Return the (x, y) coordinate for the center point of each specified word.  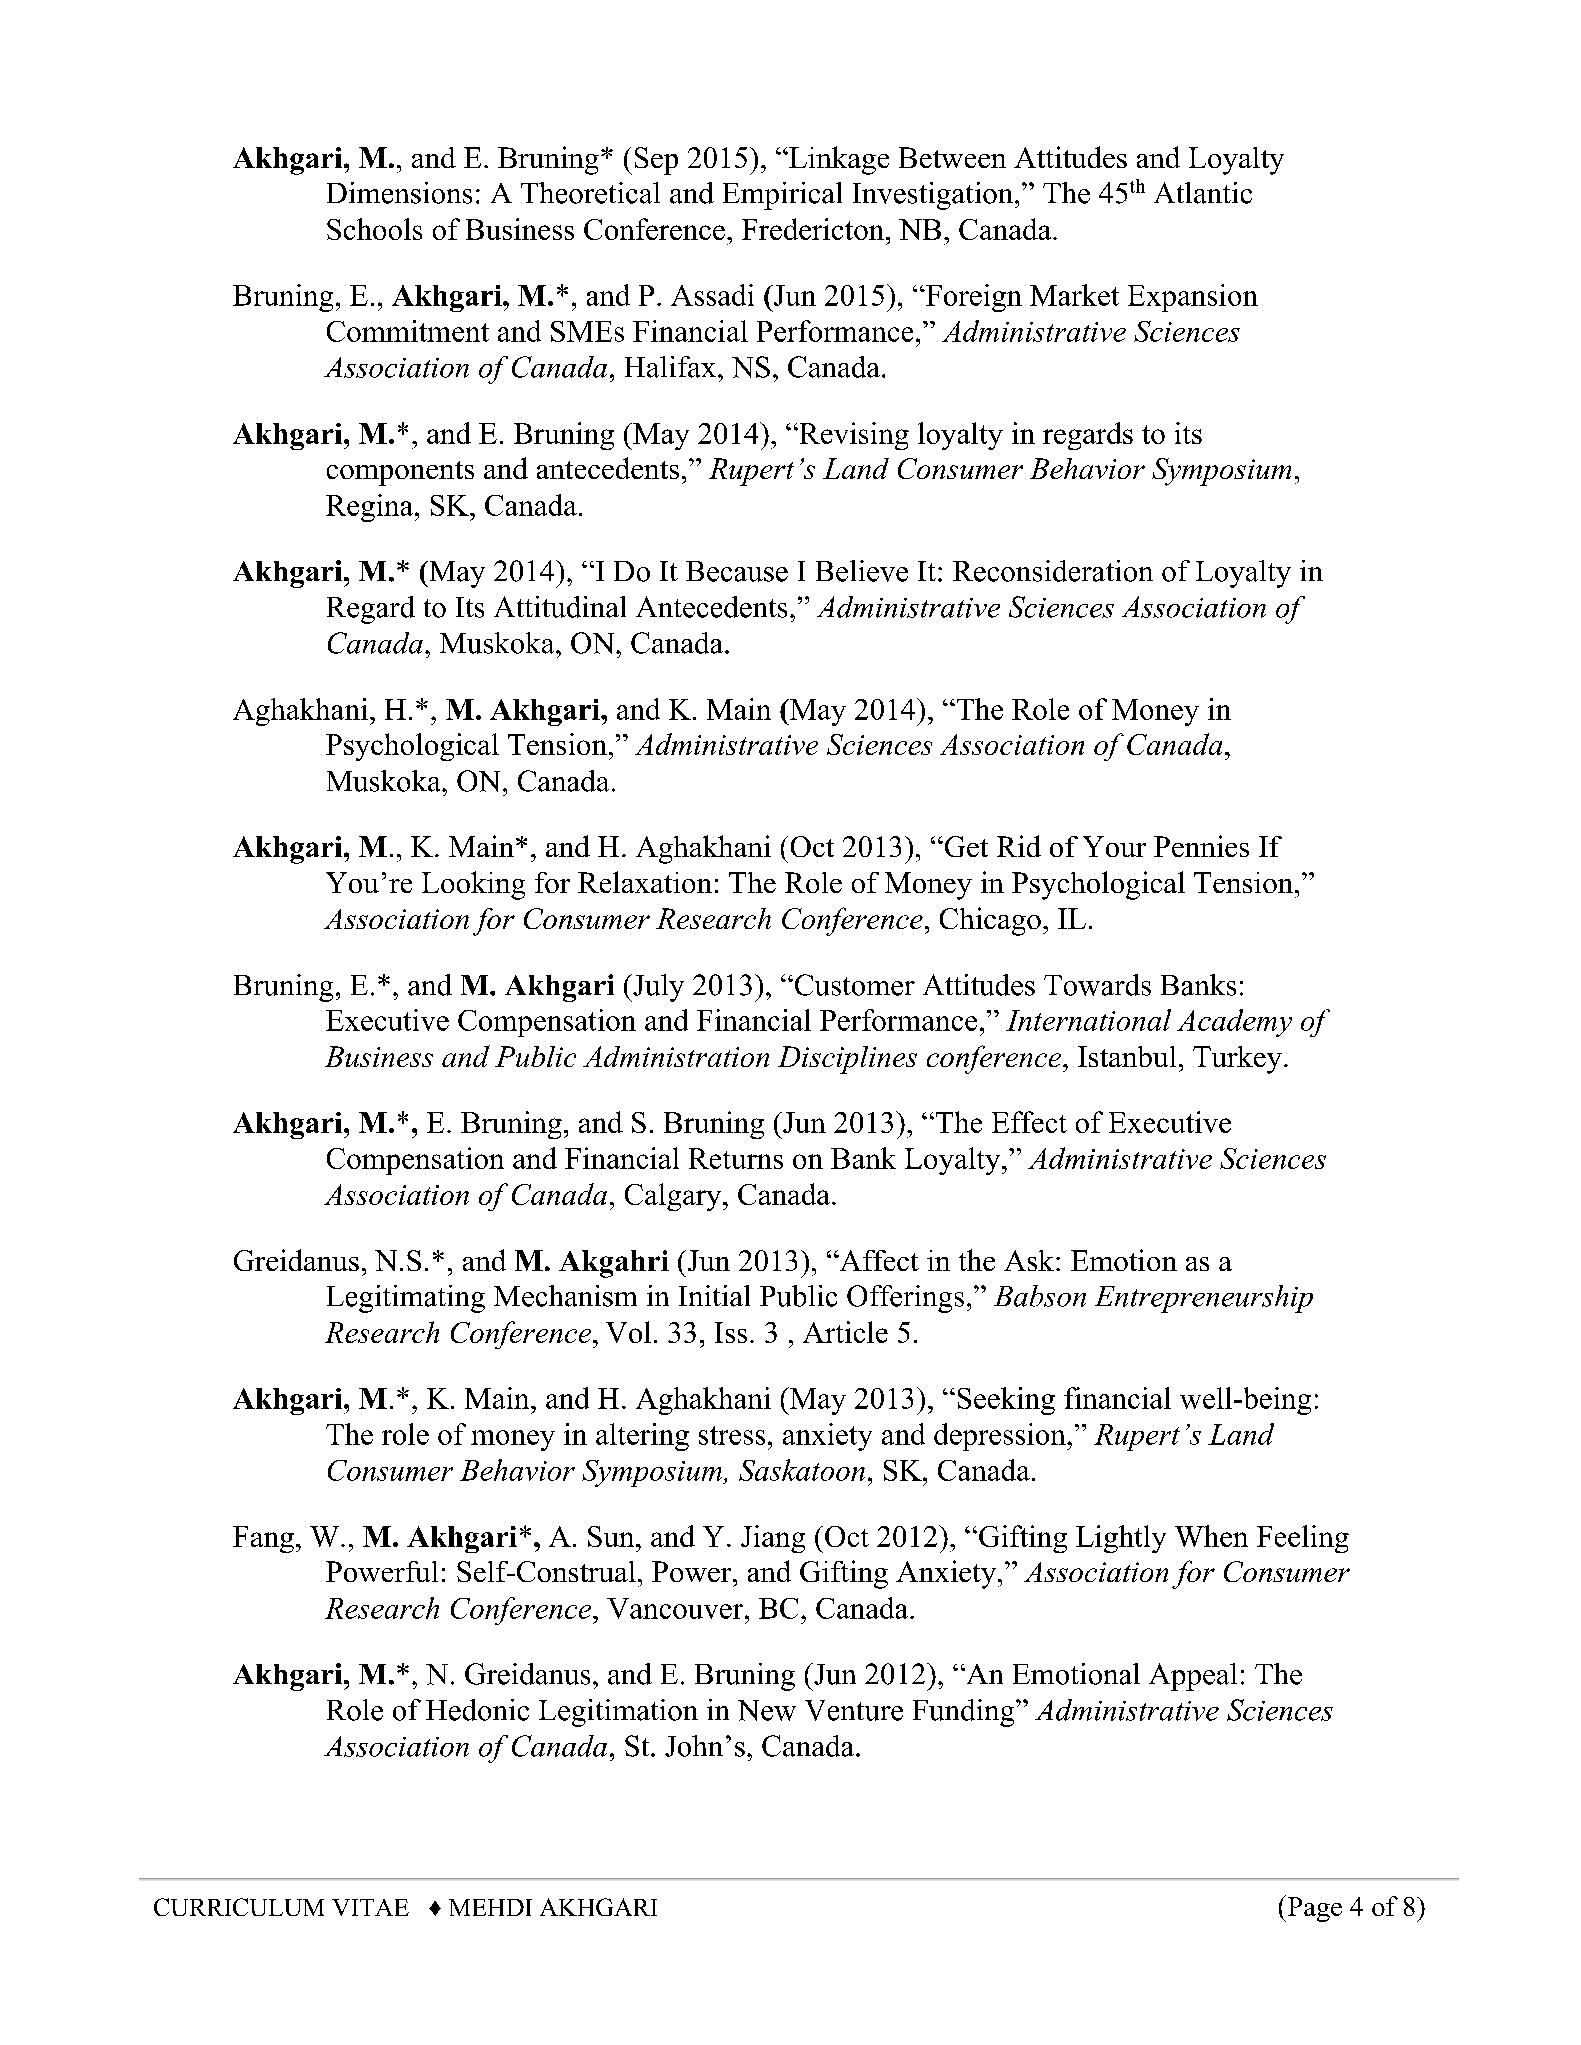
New (767, 1710)
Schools (374, 229)
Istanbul (1127, 1056)
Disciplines (847, 1060)
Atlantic (1203, 193)
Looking (473, 885)
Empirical (782, 196)
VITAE (370, 1907)
